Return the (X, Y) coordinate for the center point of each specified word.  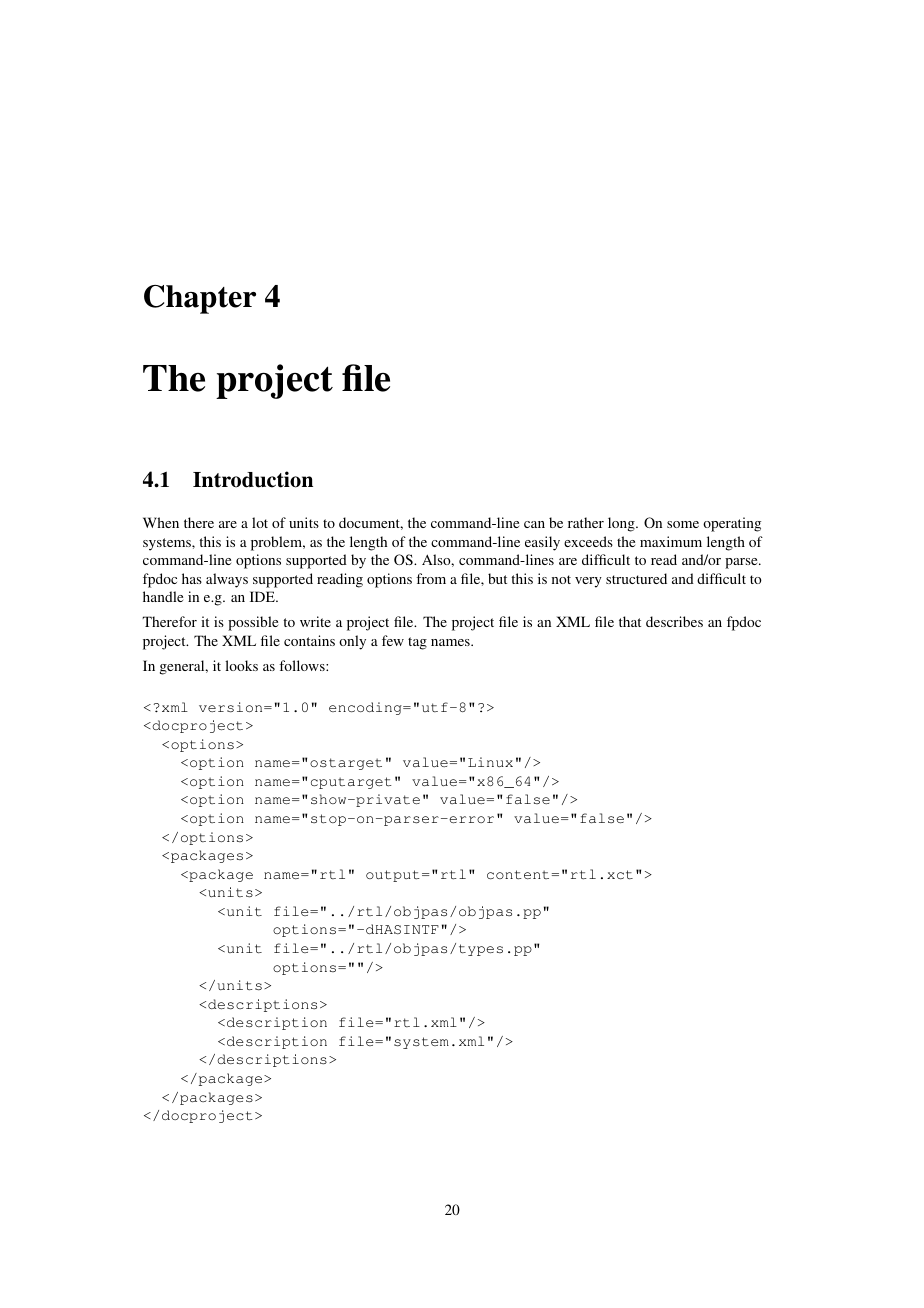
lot (260, 522)
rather (586, 522)
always (227, 580)
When (161, 522)
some (683, 524)
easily (542, 543)
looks (241, 665)
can (534, 524)
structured (636, 578)
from (431, 578)
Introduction (253, 479)
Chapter (200, 299)
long (622, 524)
